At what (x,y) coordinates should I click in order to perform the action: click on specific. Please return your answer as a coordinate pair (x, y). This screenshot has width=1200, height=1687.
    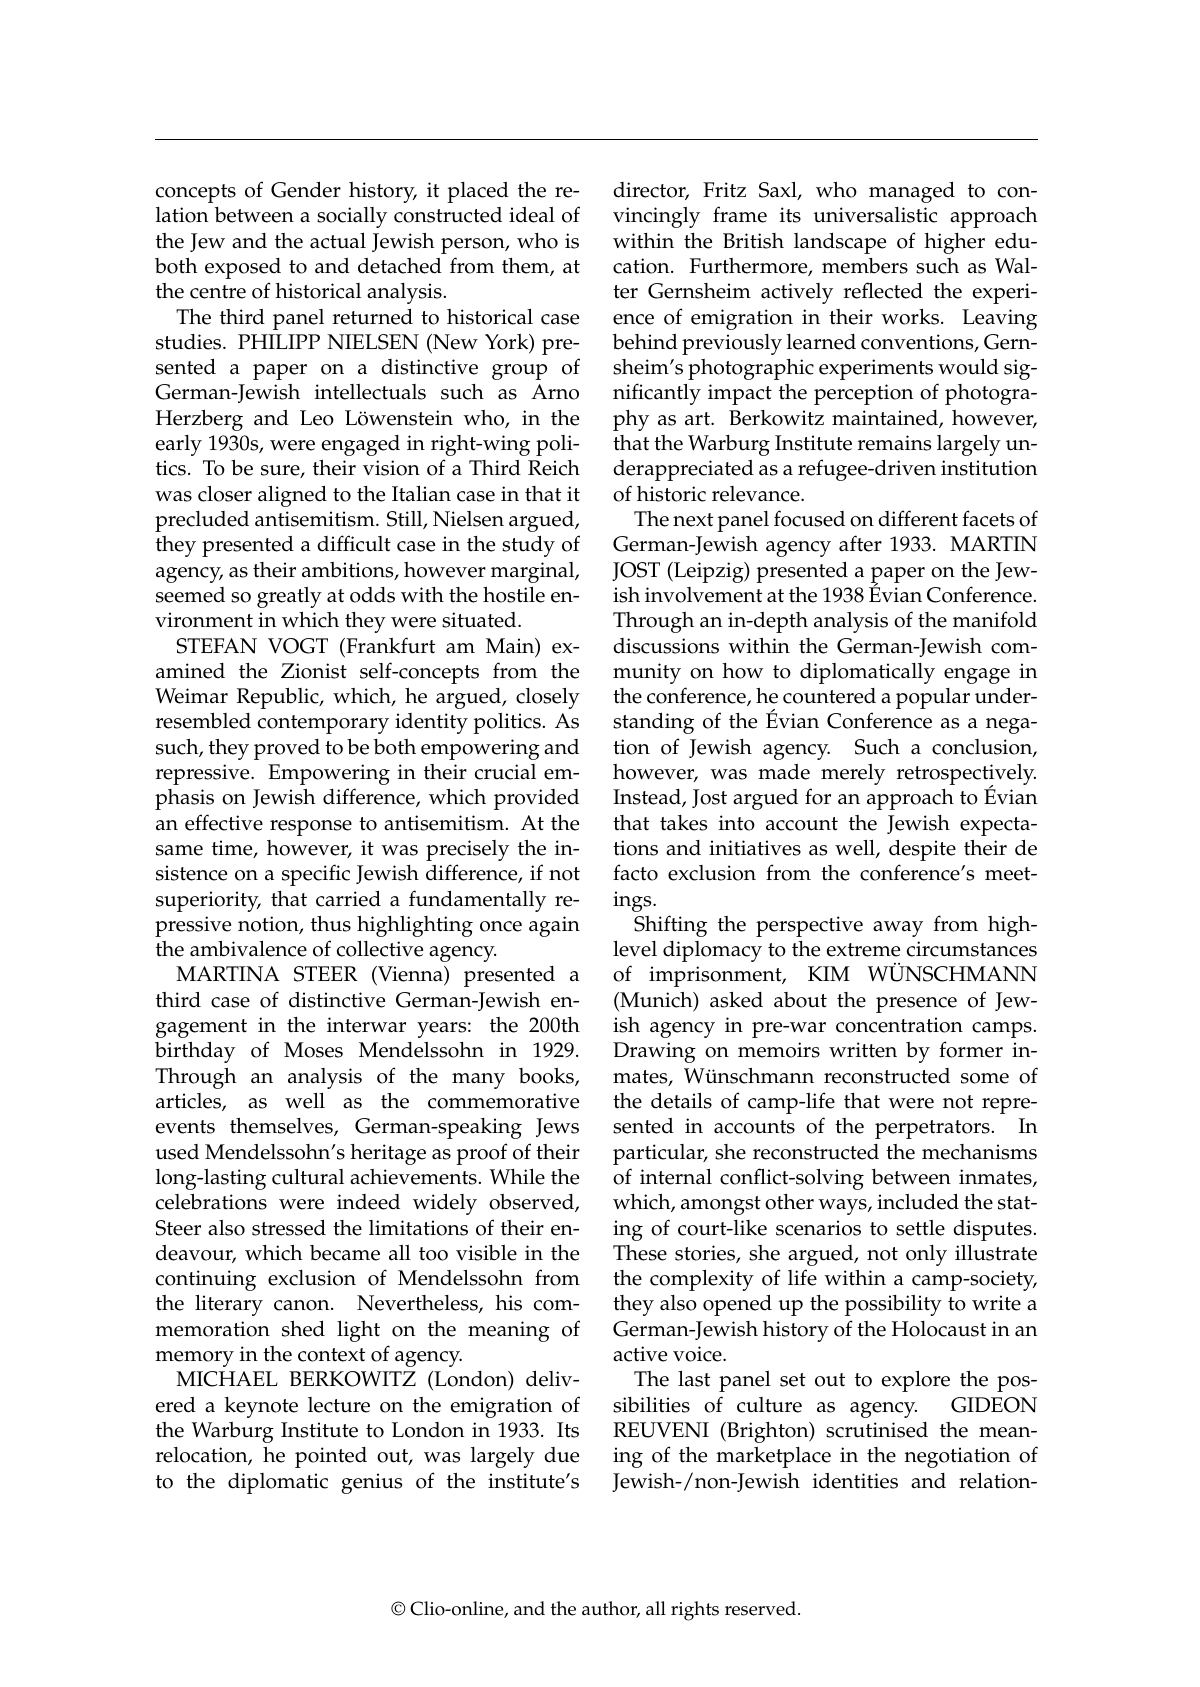
    Looking at the image, I should click on (316, 875).
